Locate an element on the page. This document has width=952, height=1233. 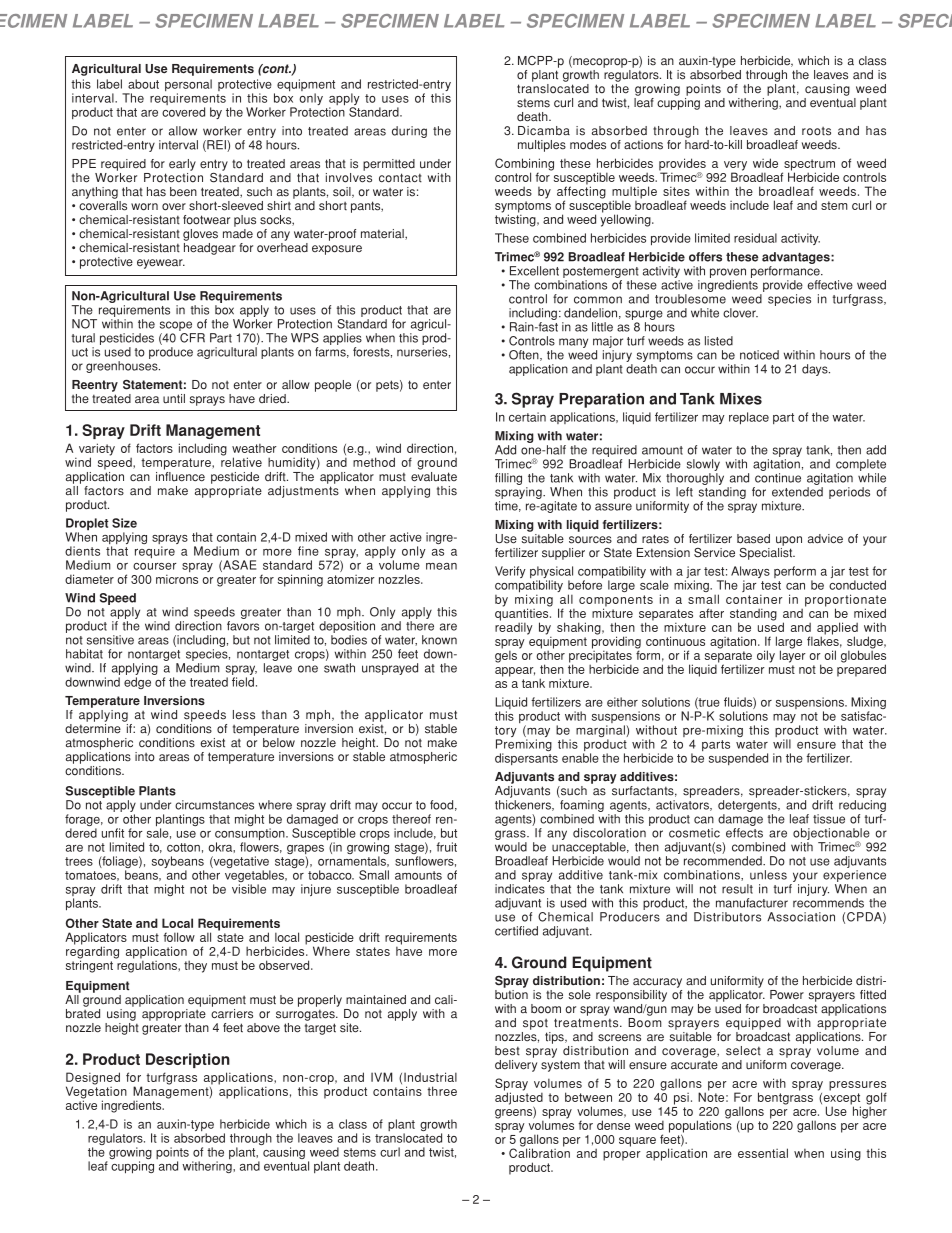
personal is located at coordinates (188, 86).
